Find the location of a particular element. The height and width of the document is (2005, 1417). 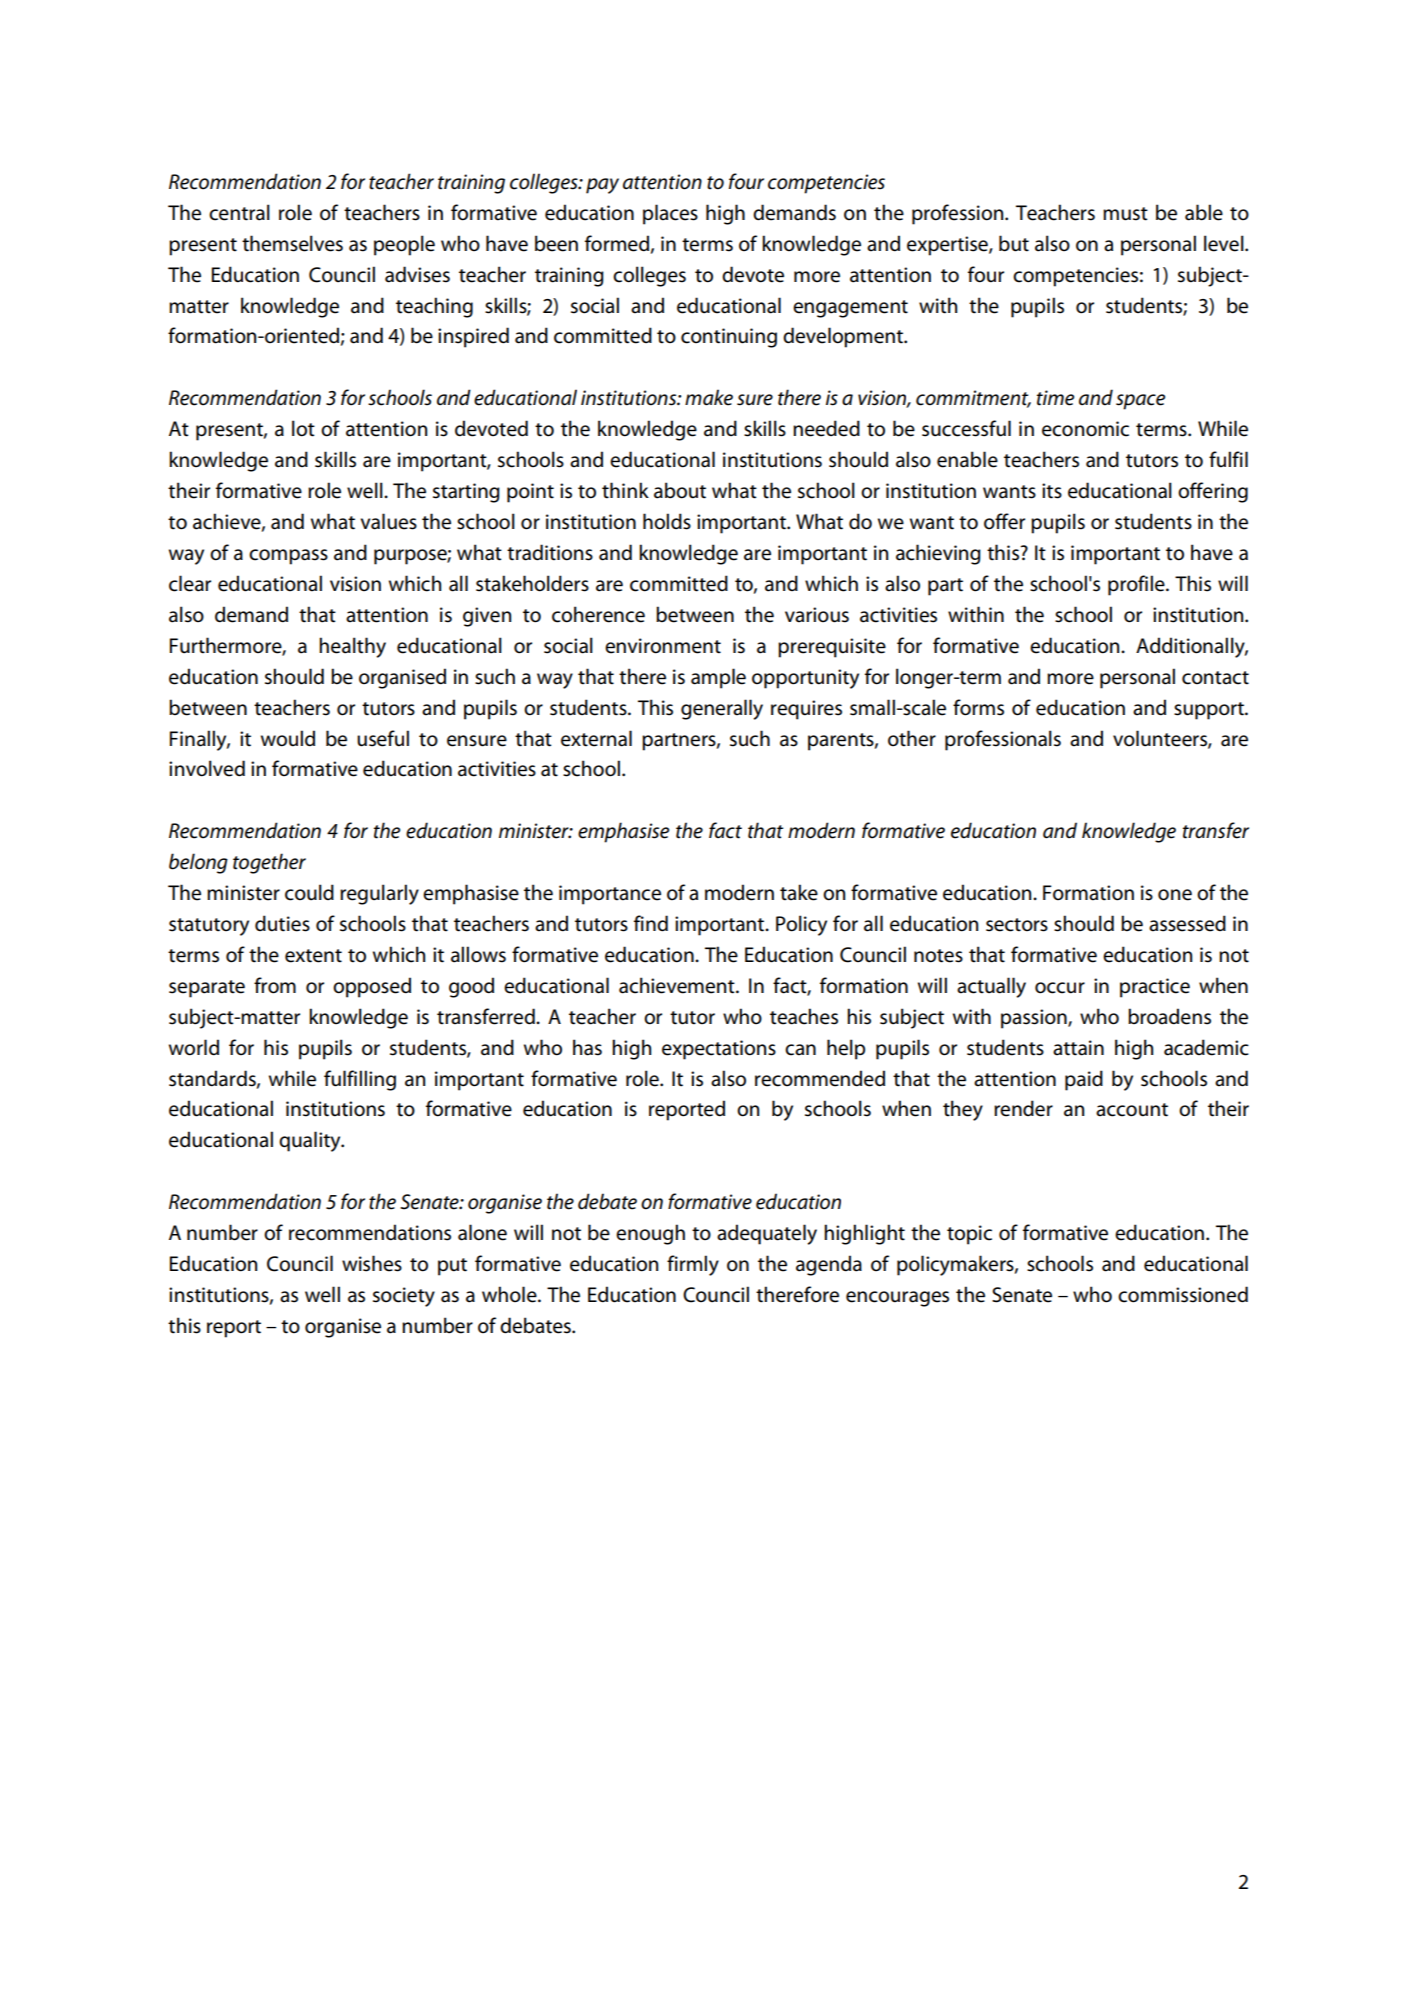

expectations is located at coordinates (719, 1050).
